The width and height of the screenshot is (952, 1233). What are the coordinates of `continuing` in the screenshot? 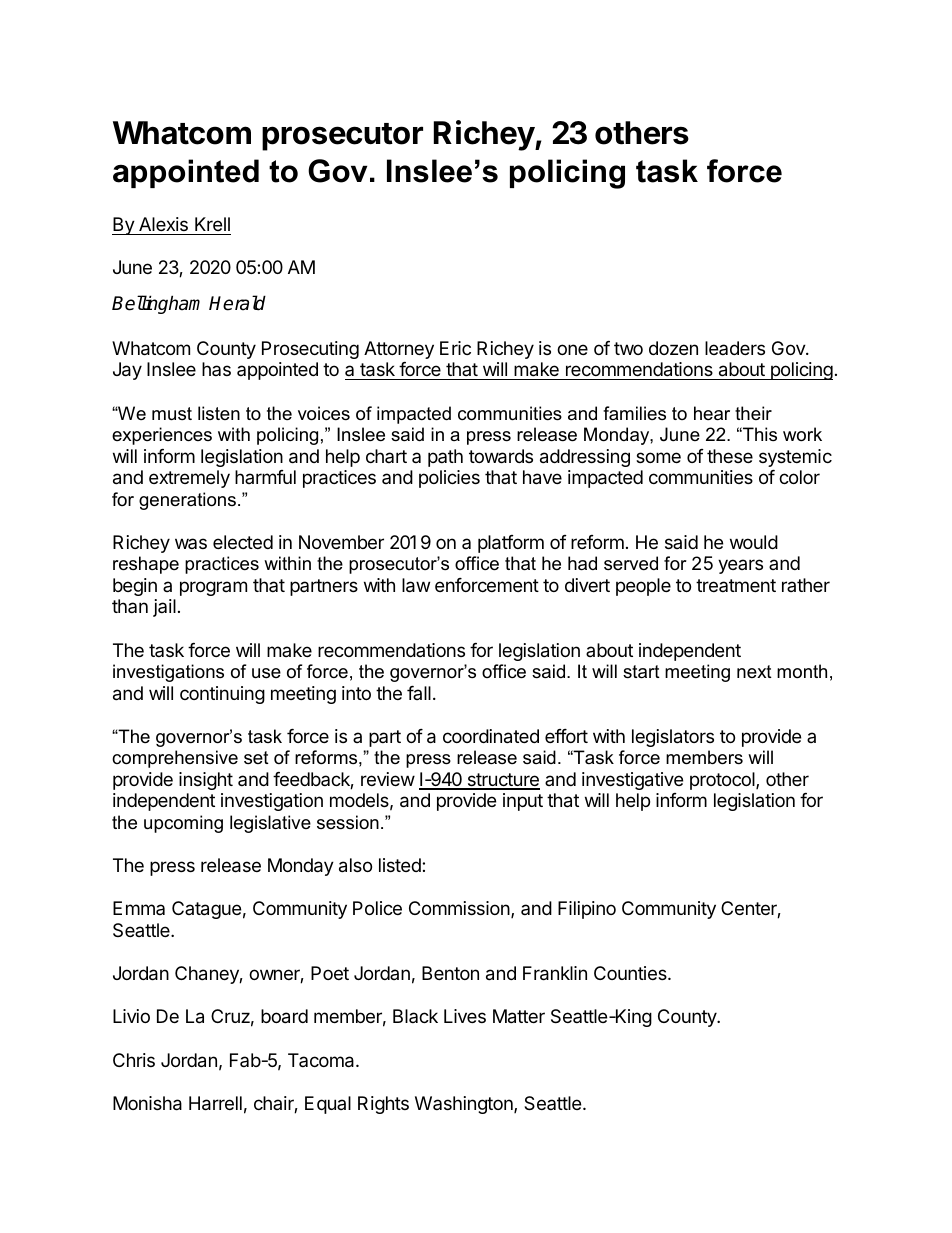 It's located at (222, 695).
